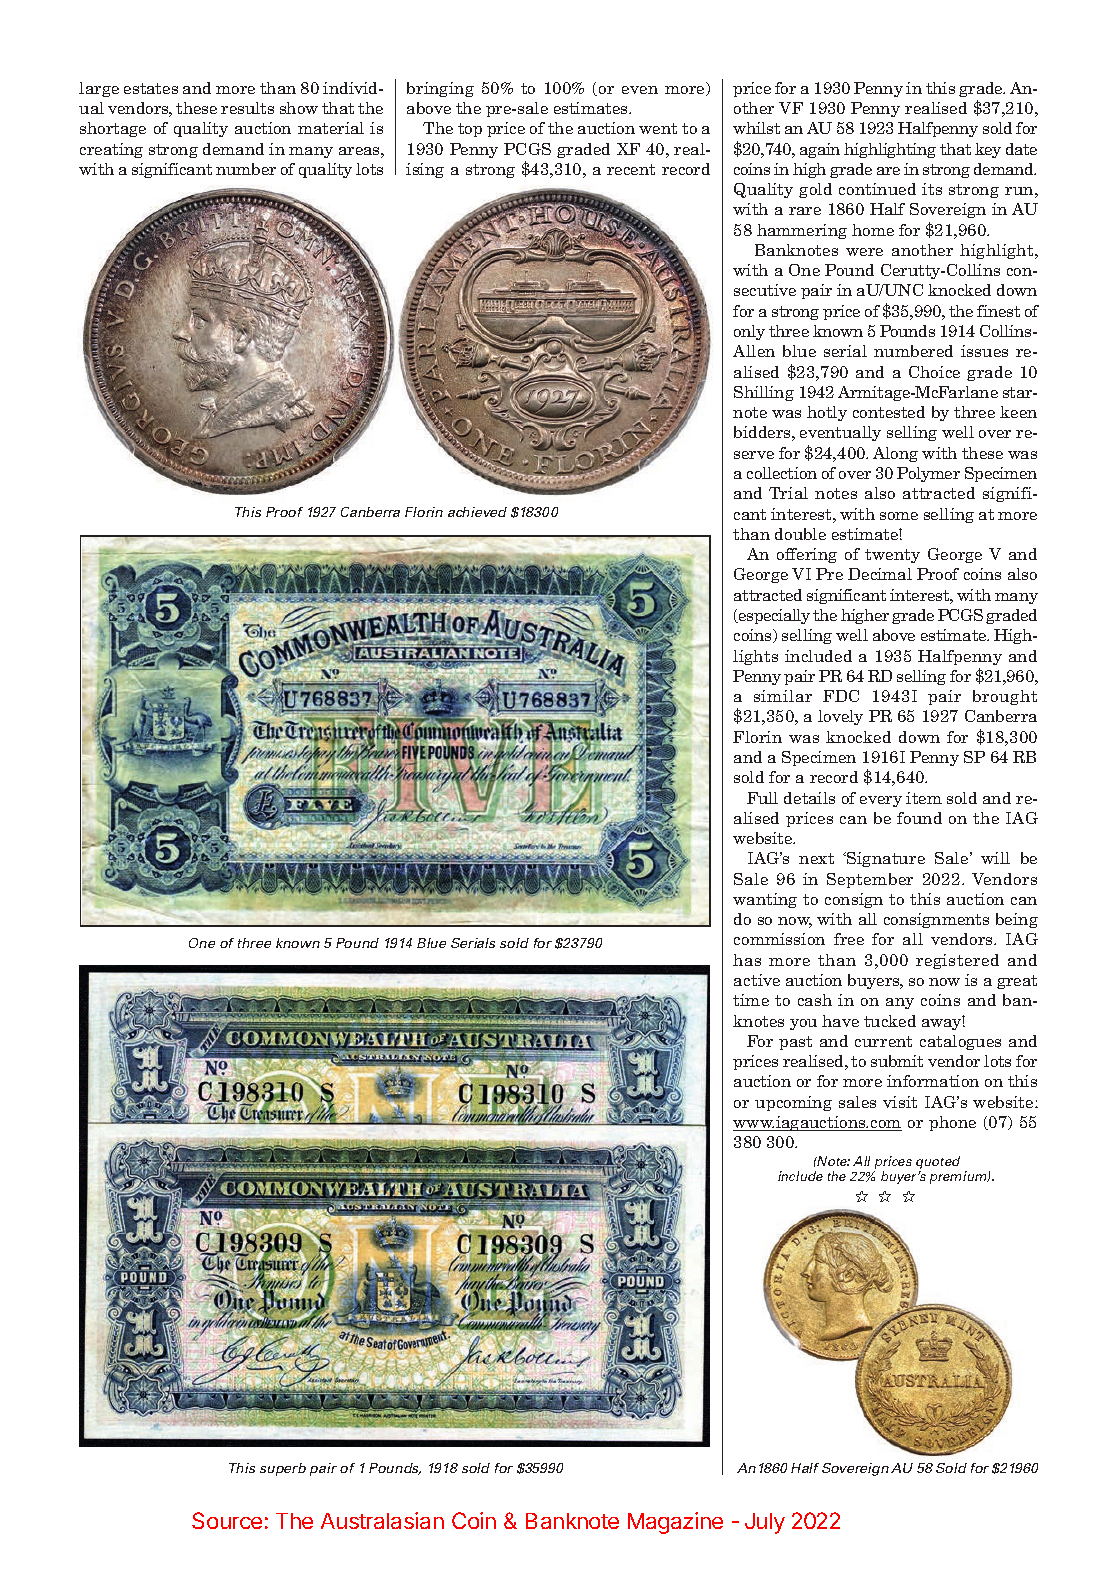  I want to click on Full, so click(762, 798).
